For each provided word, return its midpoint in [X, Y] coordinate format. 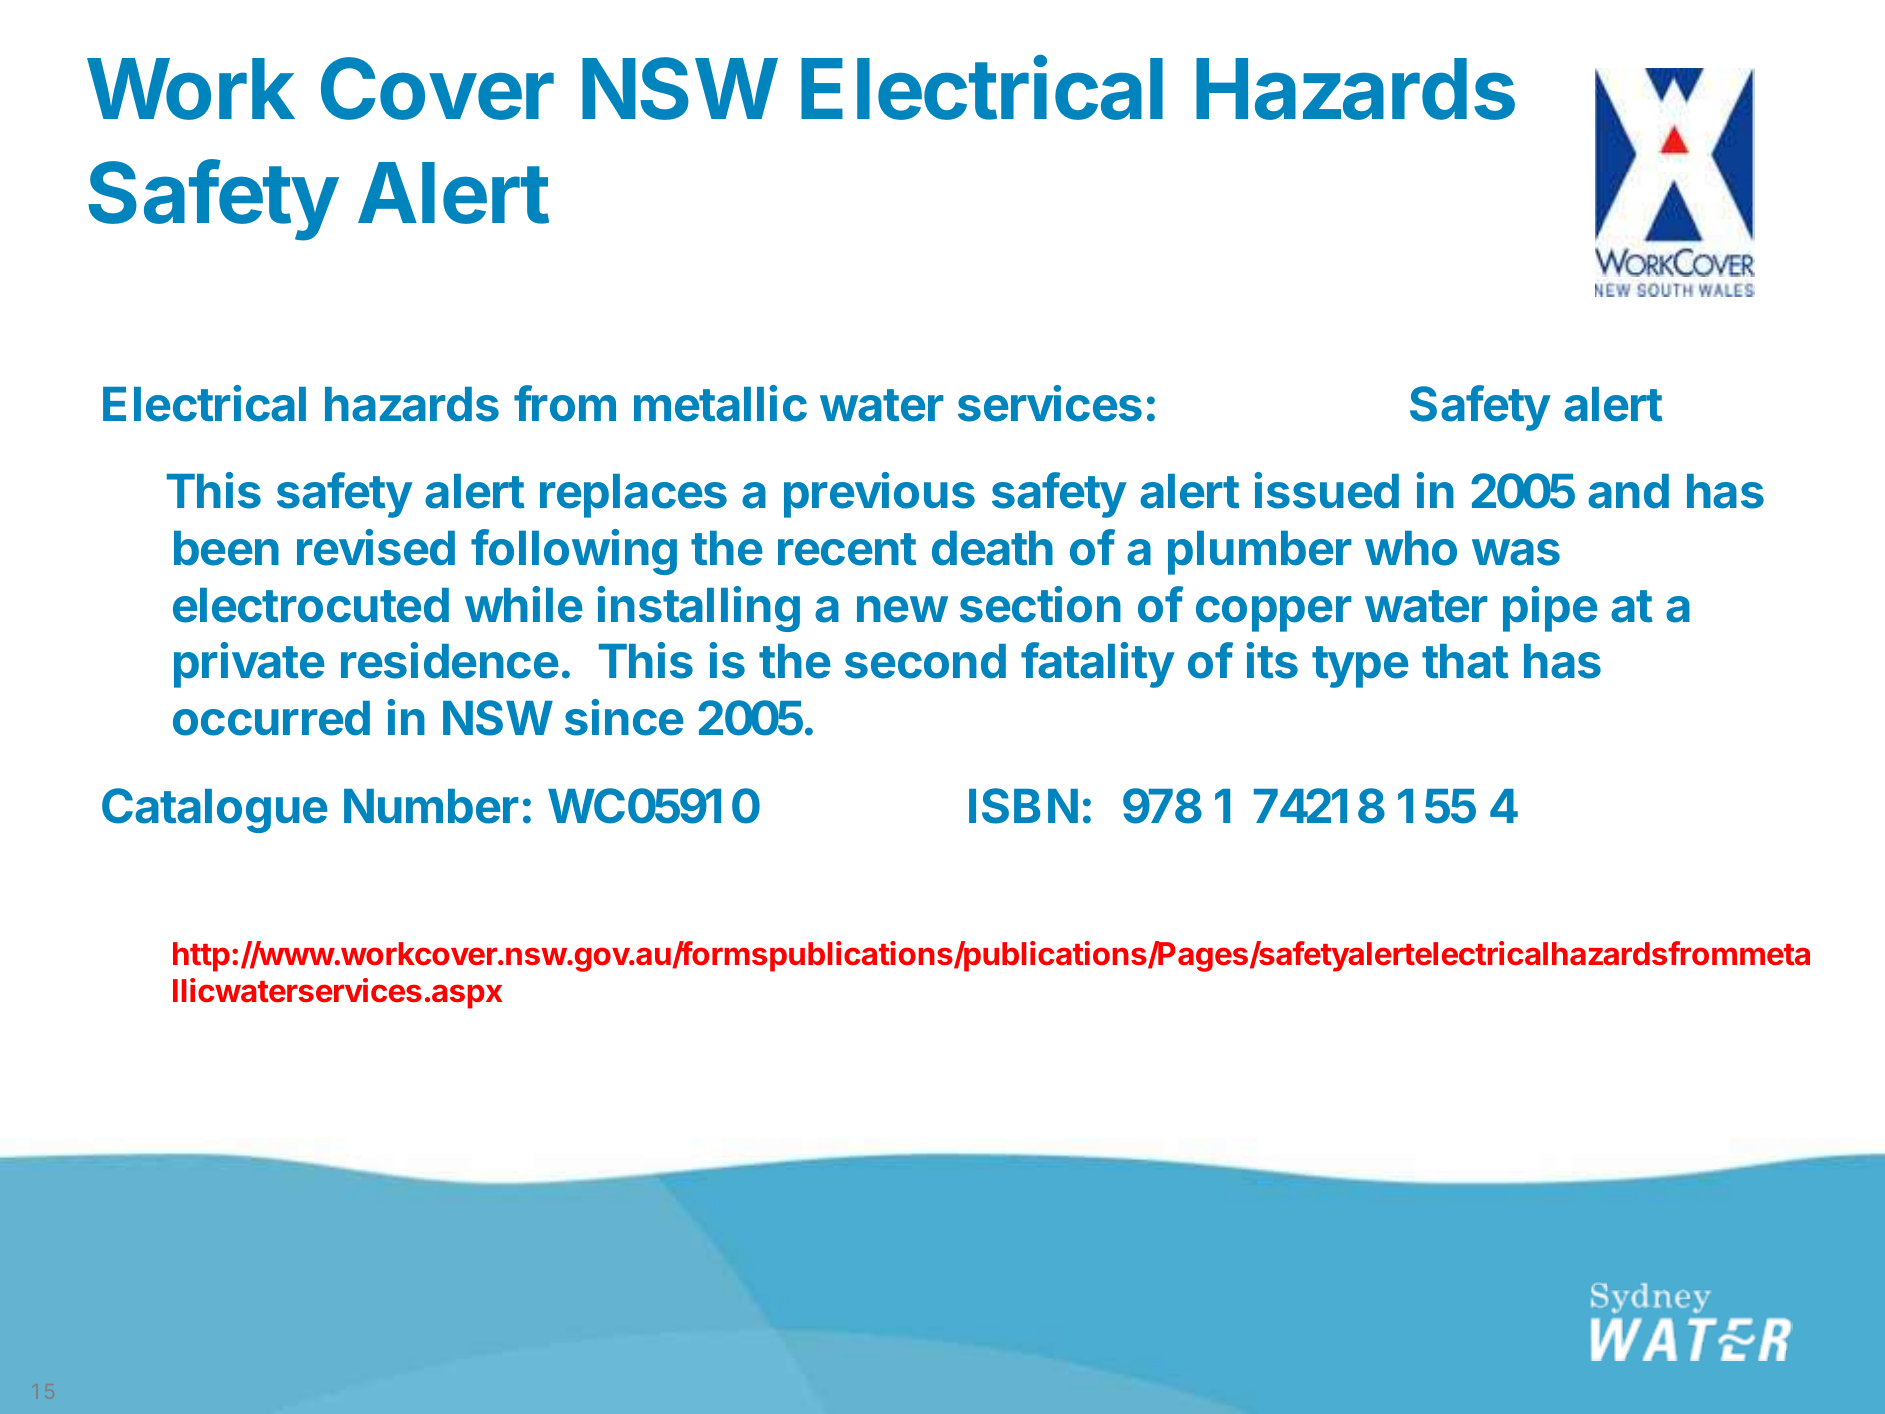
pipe [1550, 609]
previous [879, 495]
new [902, 609]
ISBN [1023, 806]
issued [1326, 490]
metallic [720, 403]
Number [431, 806]
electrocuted [311, 605]
